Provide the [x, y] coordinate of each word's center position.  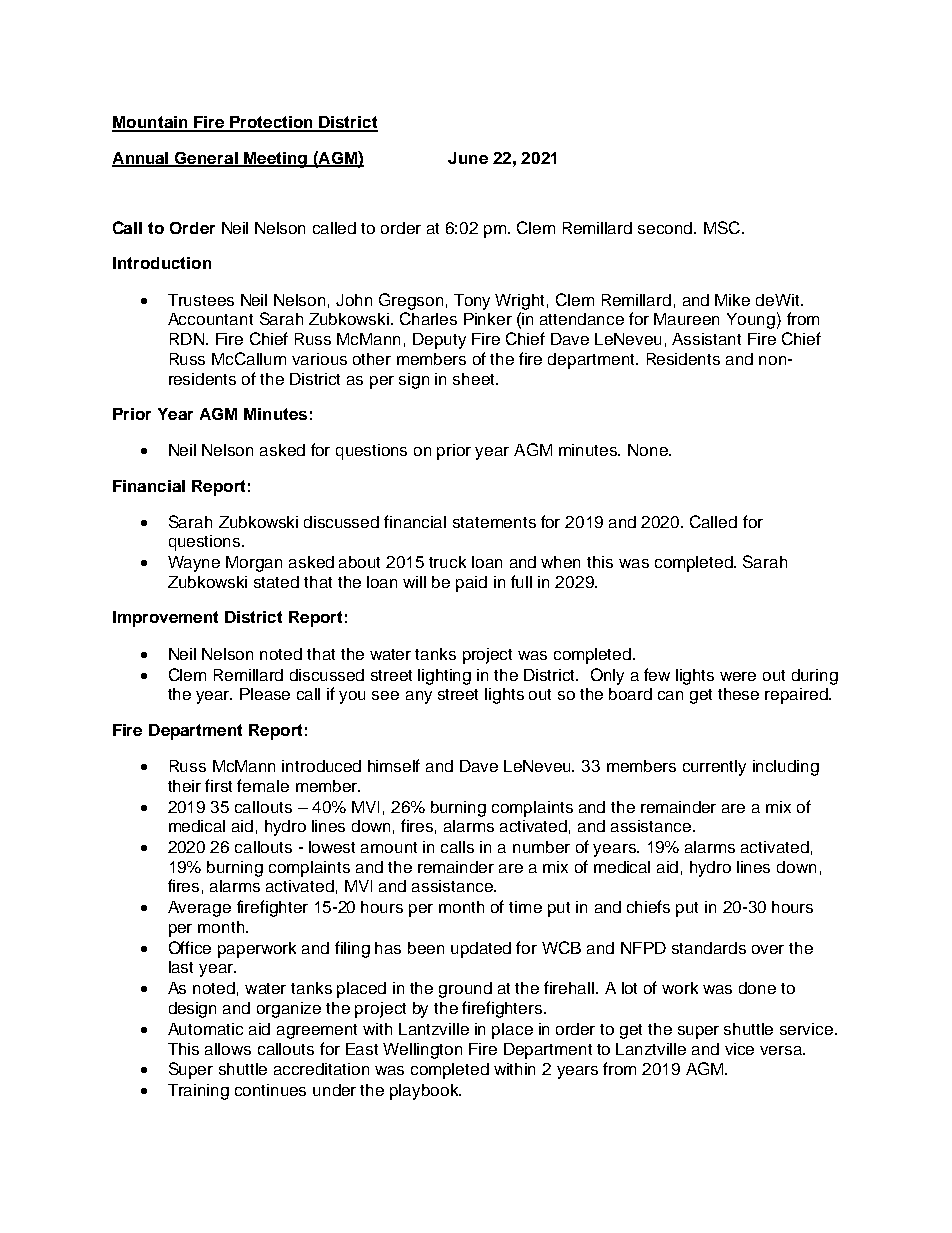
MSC [723, 227]
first [218, 785]
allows [228, 1049]
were [738, 676]
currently [714, 768]
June [468, 158]
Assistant [706, 339]
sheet [475, 379]
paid [471, 584]
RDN [187, 339]
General [206, 159]
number [541, 847]
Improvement [165, 619]
